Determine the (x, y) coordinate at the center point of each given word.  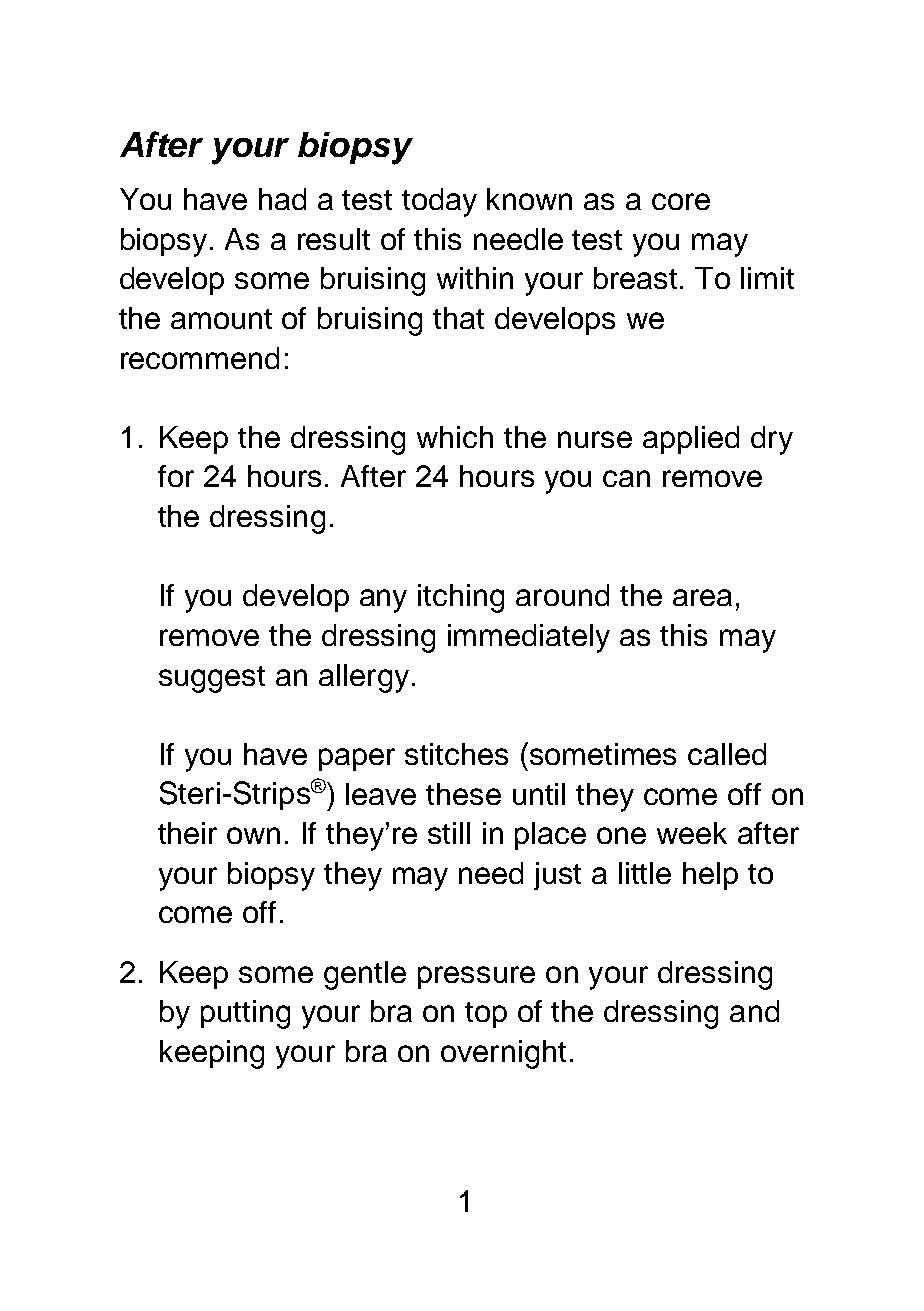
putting (245, 1014)
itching (461, 598)
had (282, 199)
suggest (212, 679)
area (702, 597)
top (486, 1015)
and (754, 1011)
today (439, 202)
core (681, 201)
